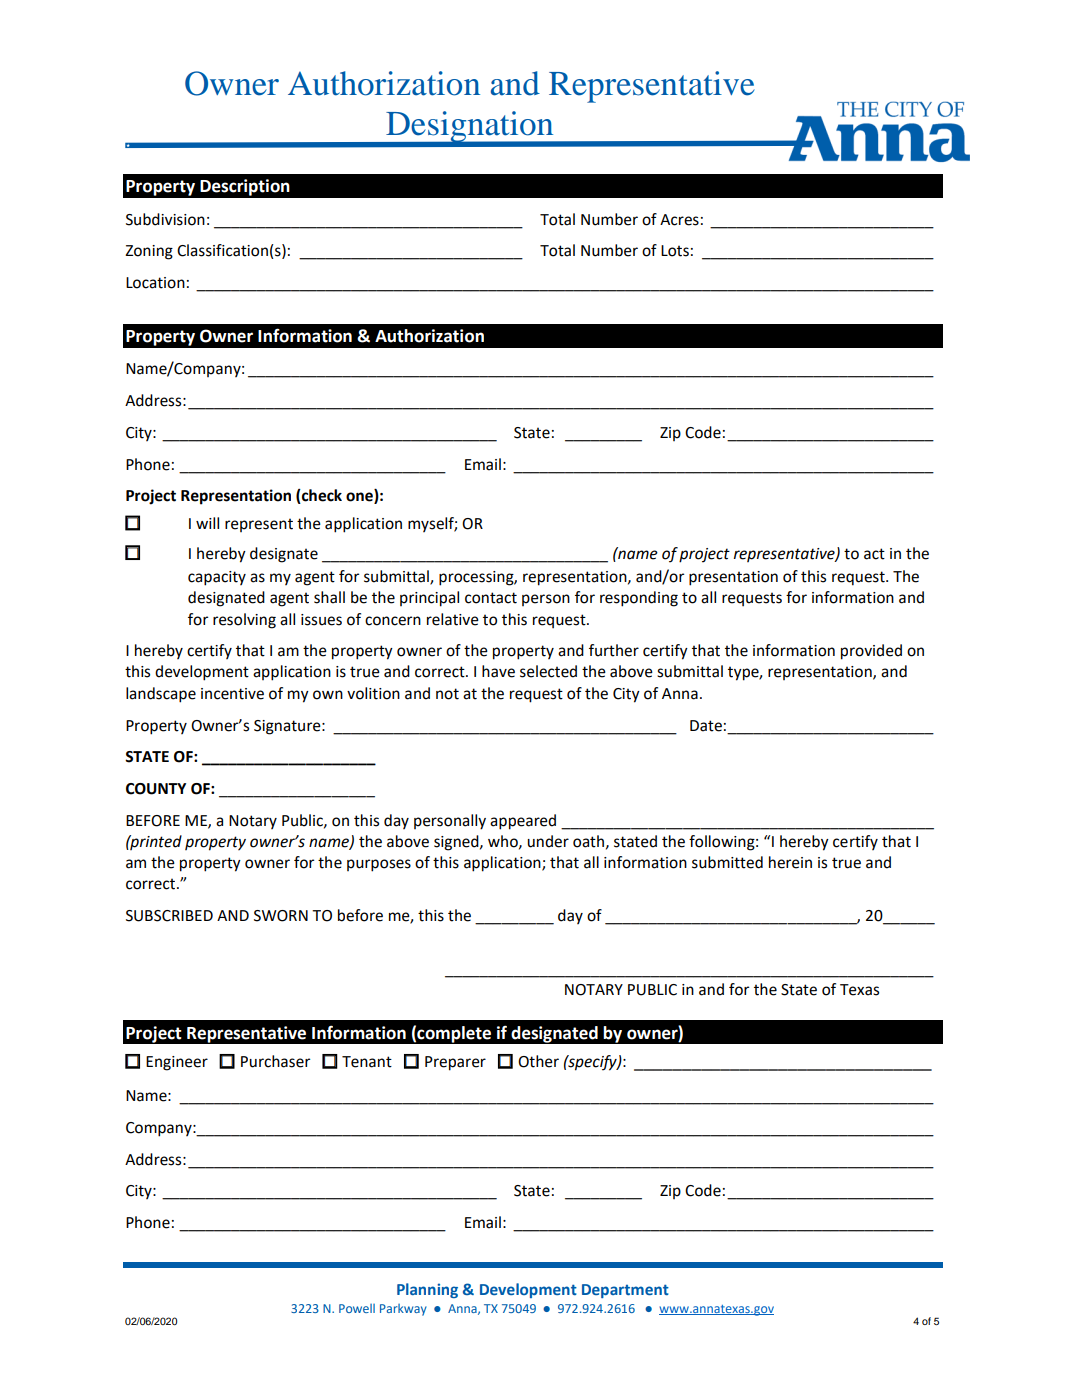 The image size is (1065, 1379). I want to click on Lots, so click(675, 251).
